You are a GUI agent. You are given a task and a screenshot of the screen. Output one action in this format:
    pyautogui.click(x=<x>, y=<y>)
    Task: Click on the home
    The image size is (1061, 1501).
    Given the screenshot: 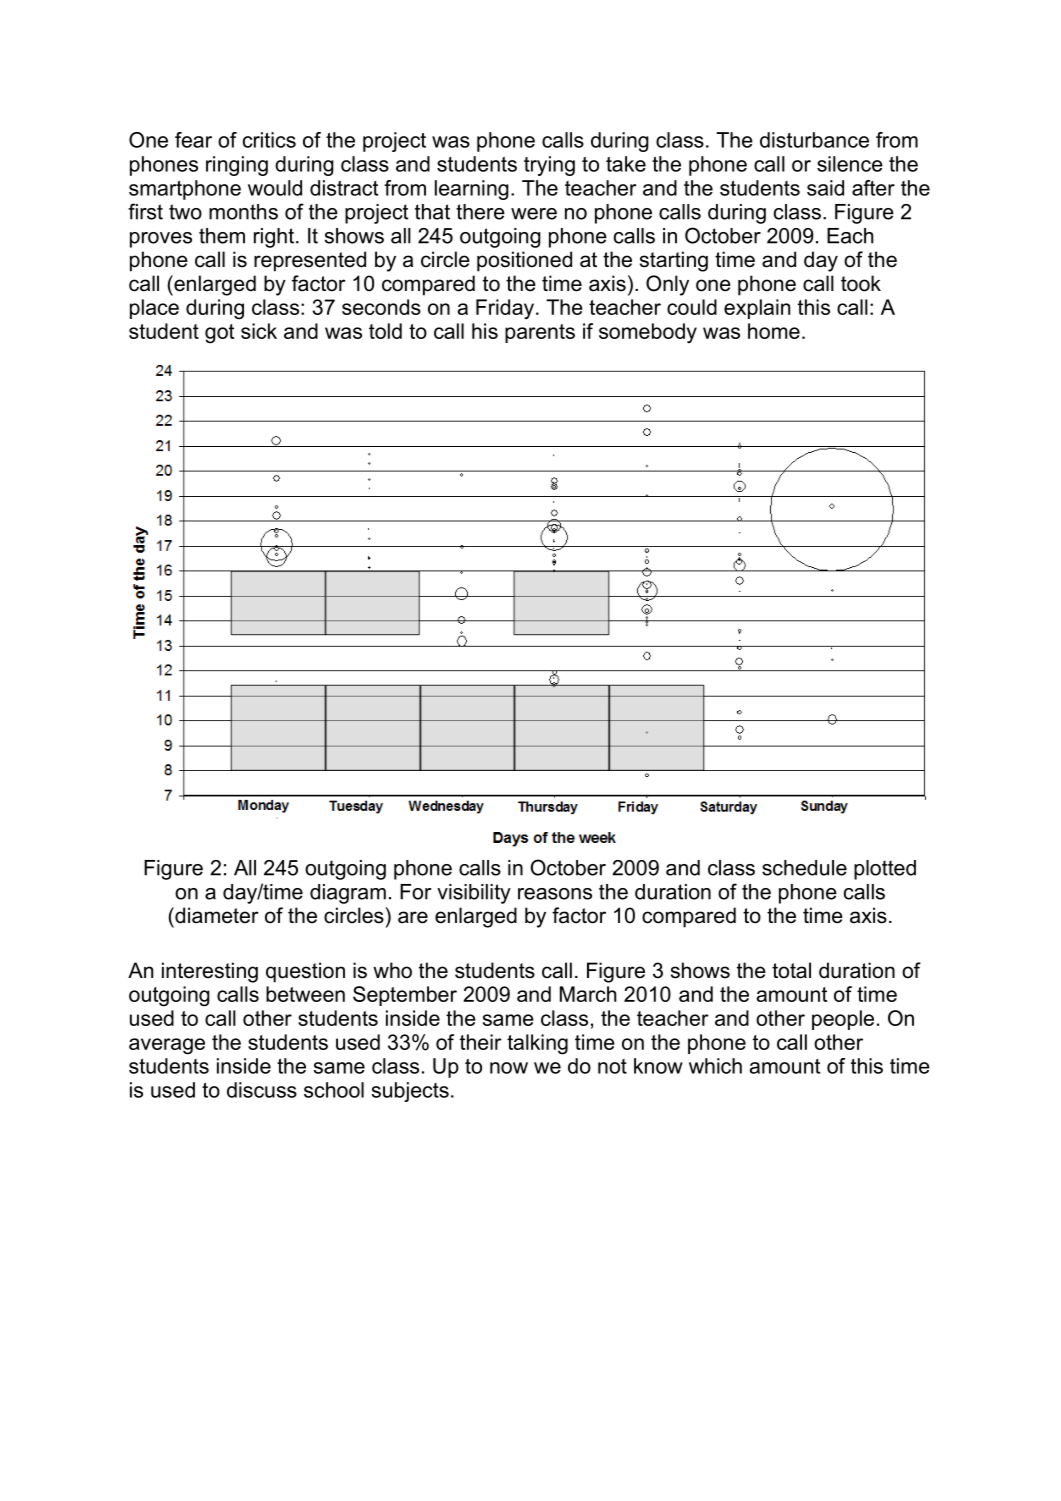 What is the action you would take?
    pyautogui.click(x=774, y=331)
